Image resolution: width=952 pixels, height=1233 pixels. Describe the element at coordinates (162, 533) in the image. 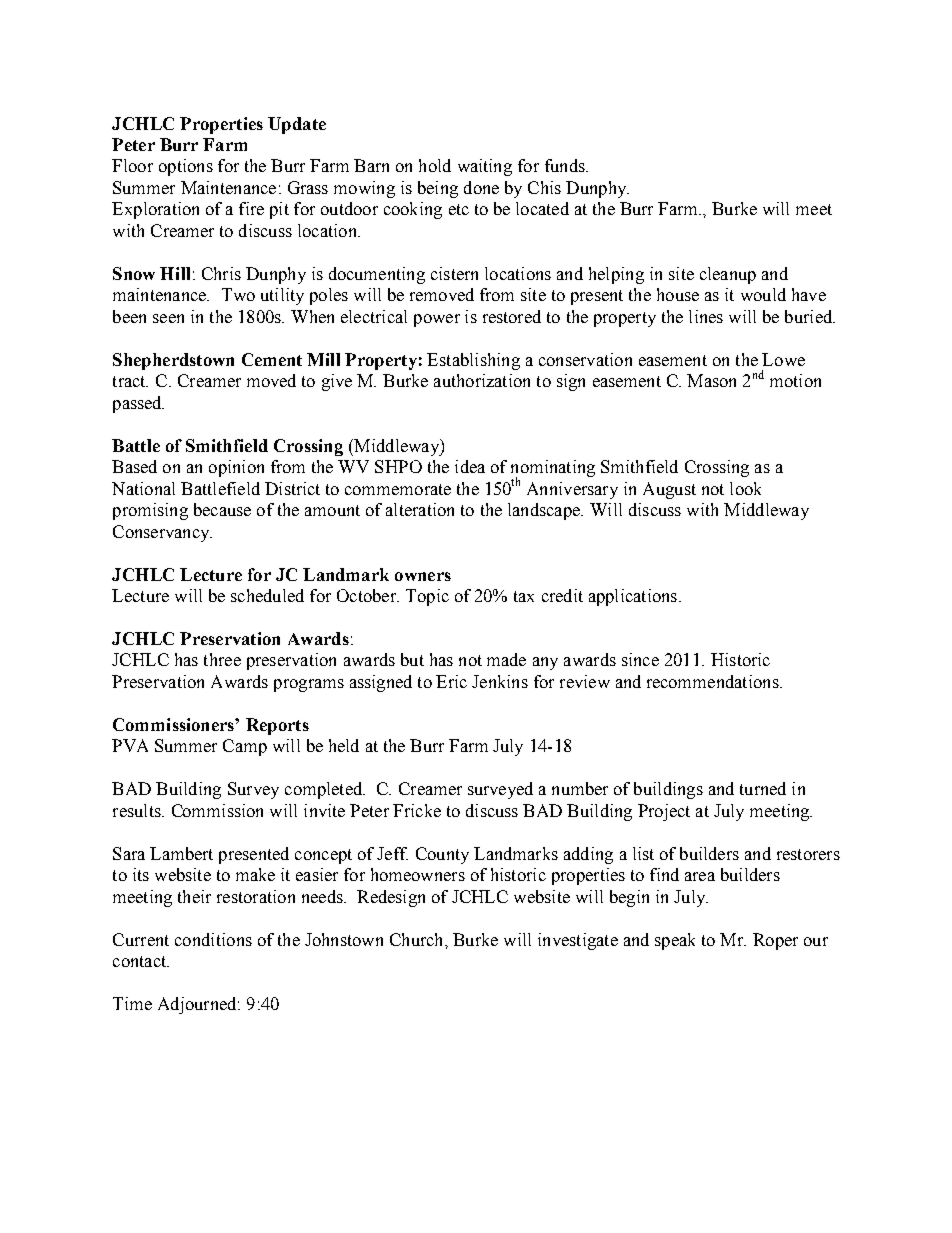

I see `Conservancy` at that location.
